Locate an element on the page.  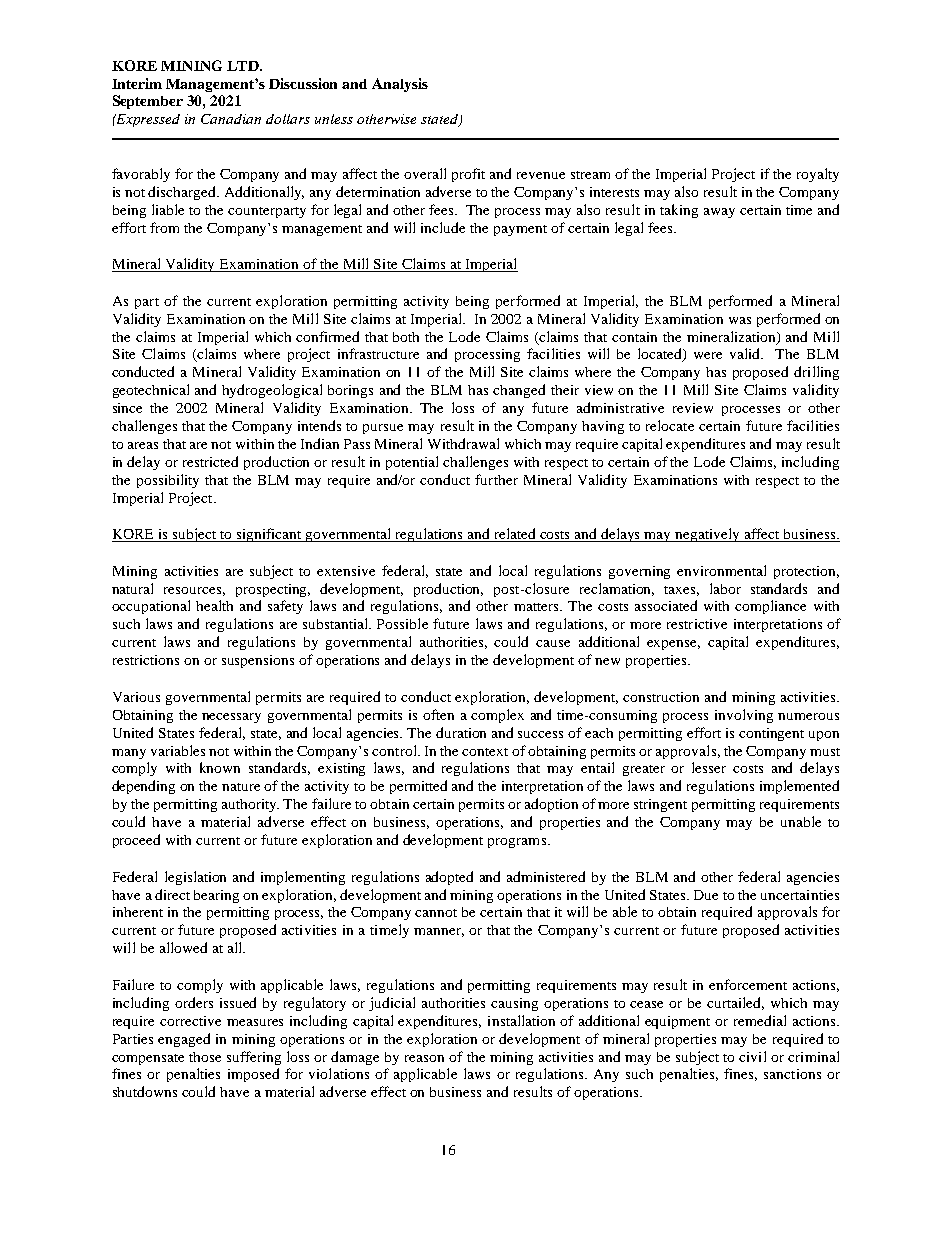
implemented is located at coordinates (799, 787).
